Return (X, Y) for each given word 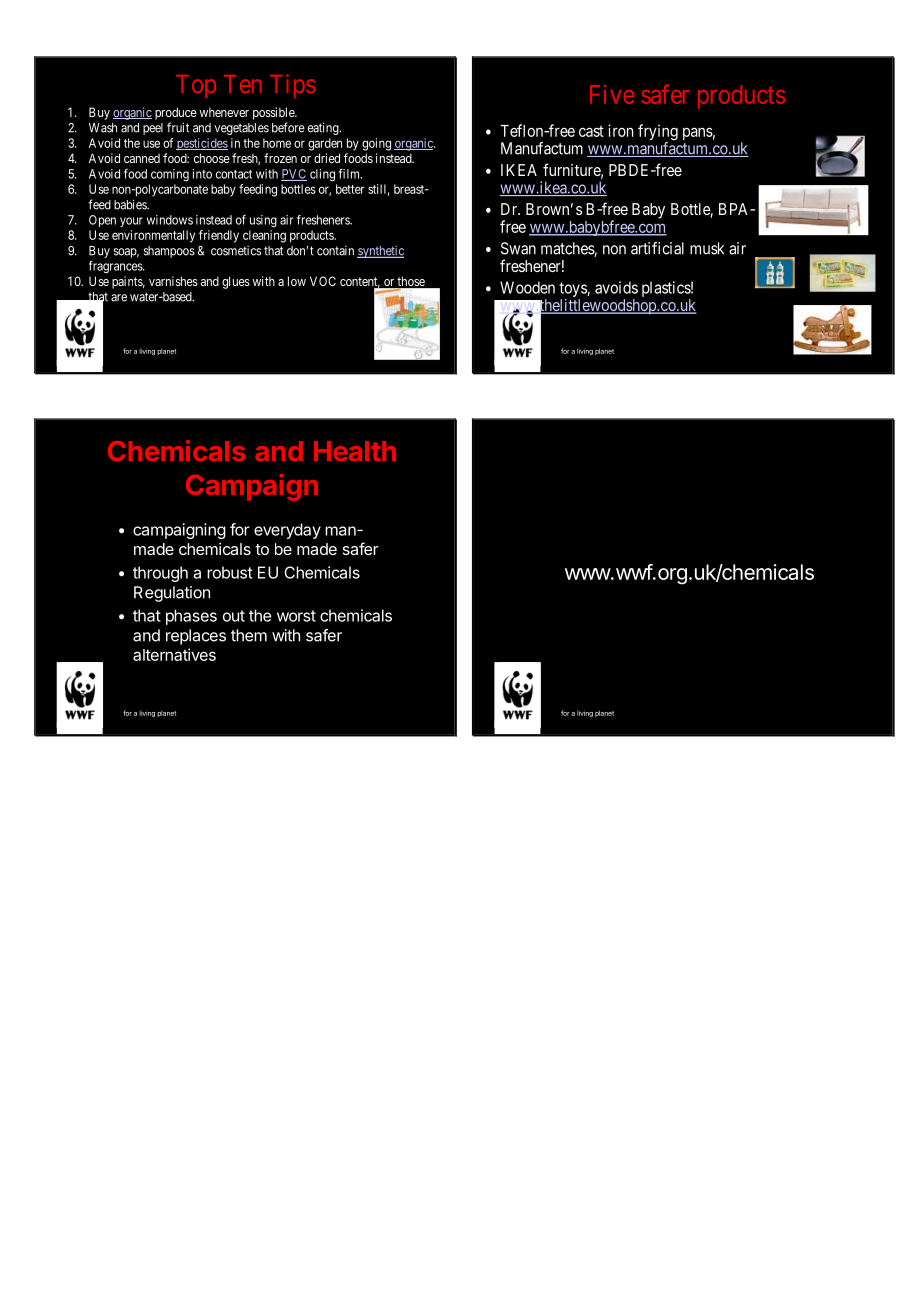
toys (573, 289)
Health (355, 451)
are (119, 298)
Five (612, 94)
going (376, 144)
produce (176, 113)
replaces (196, 637)
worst (296, 616)
